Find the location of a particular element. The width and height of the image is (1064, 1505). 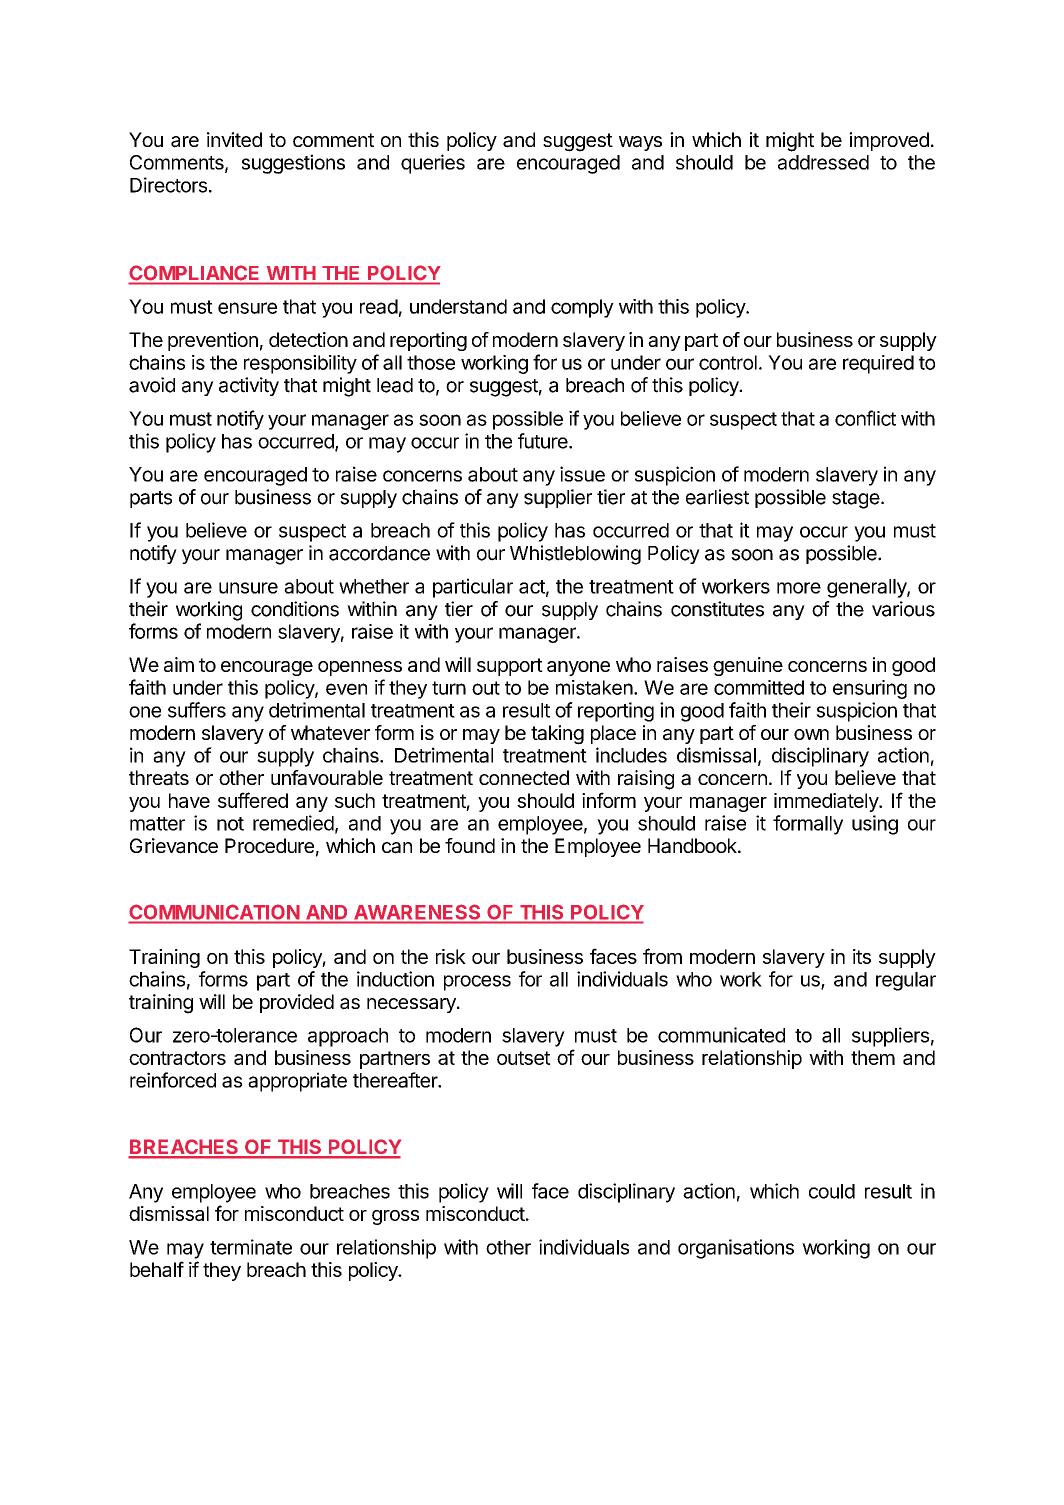

queries is located at coordinates (433, 164).
